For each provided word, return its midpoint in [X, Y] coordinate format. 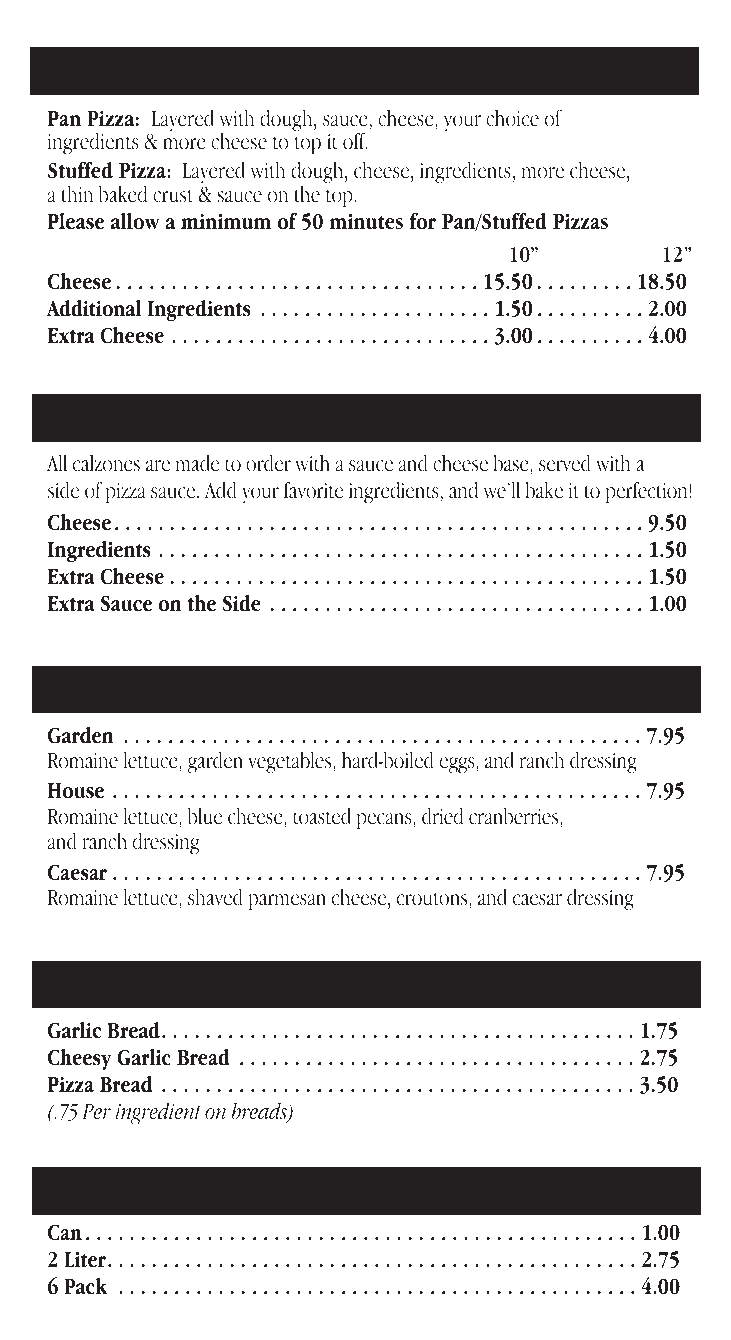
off [355, 141]
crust [173, 196]
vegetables [291, 762]
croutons [433, 899]
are [158, 466]
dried [442, 816]
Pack [86, 1286]
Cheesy [80, 1059]
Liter [86, 1259]
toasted [322, 816]
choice [512, 118]
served [565, 463]
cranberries [515, 816]
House [76, 791]
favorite [313, 490]
